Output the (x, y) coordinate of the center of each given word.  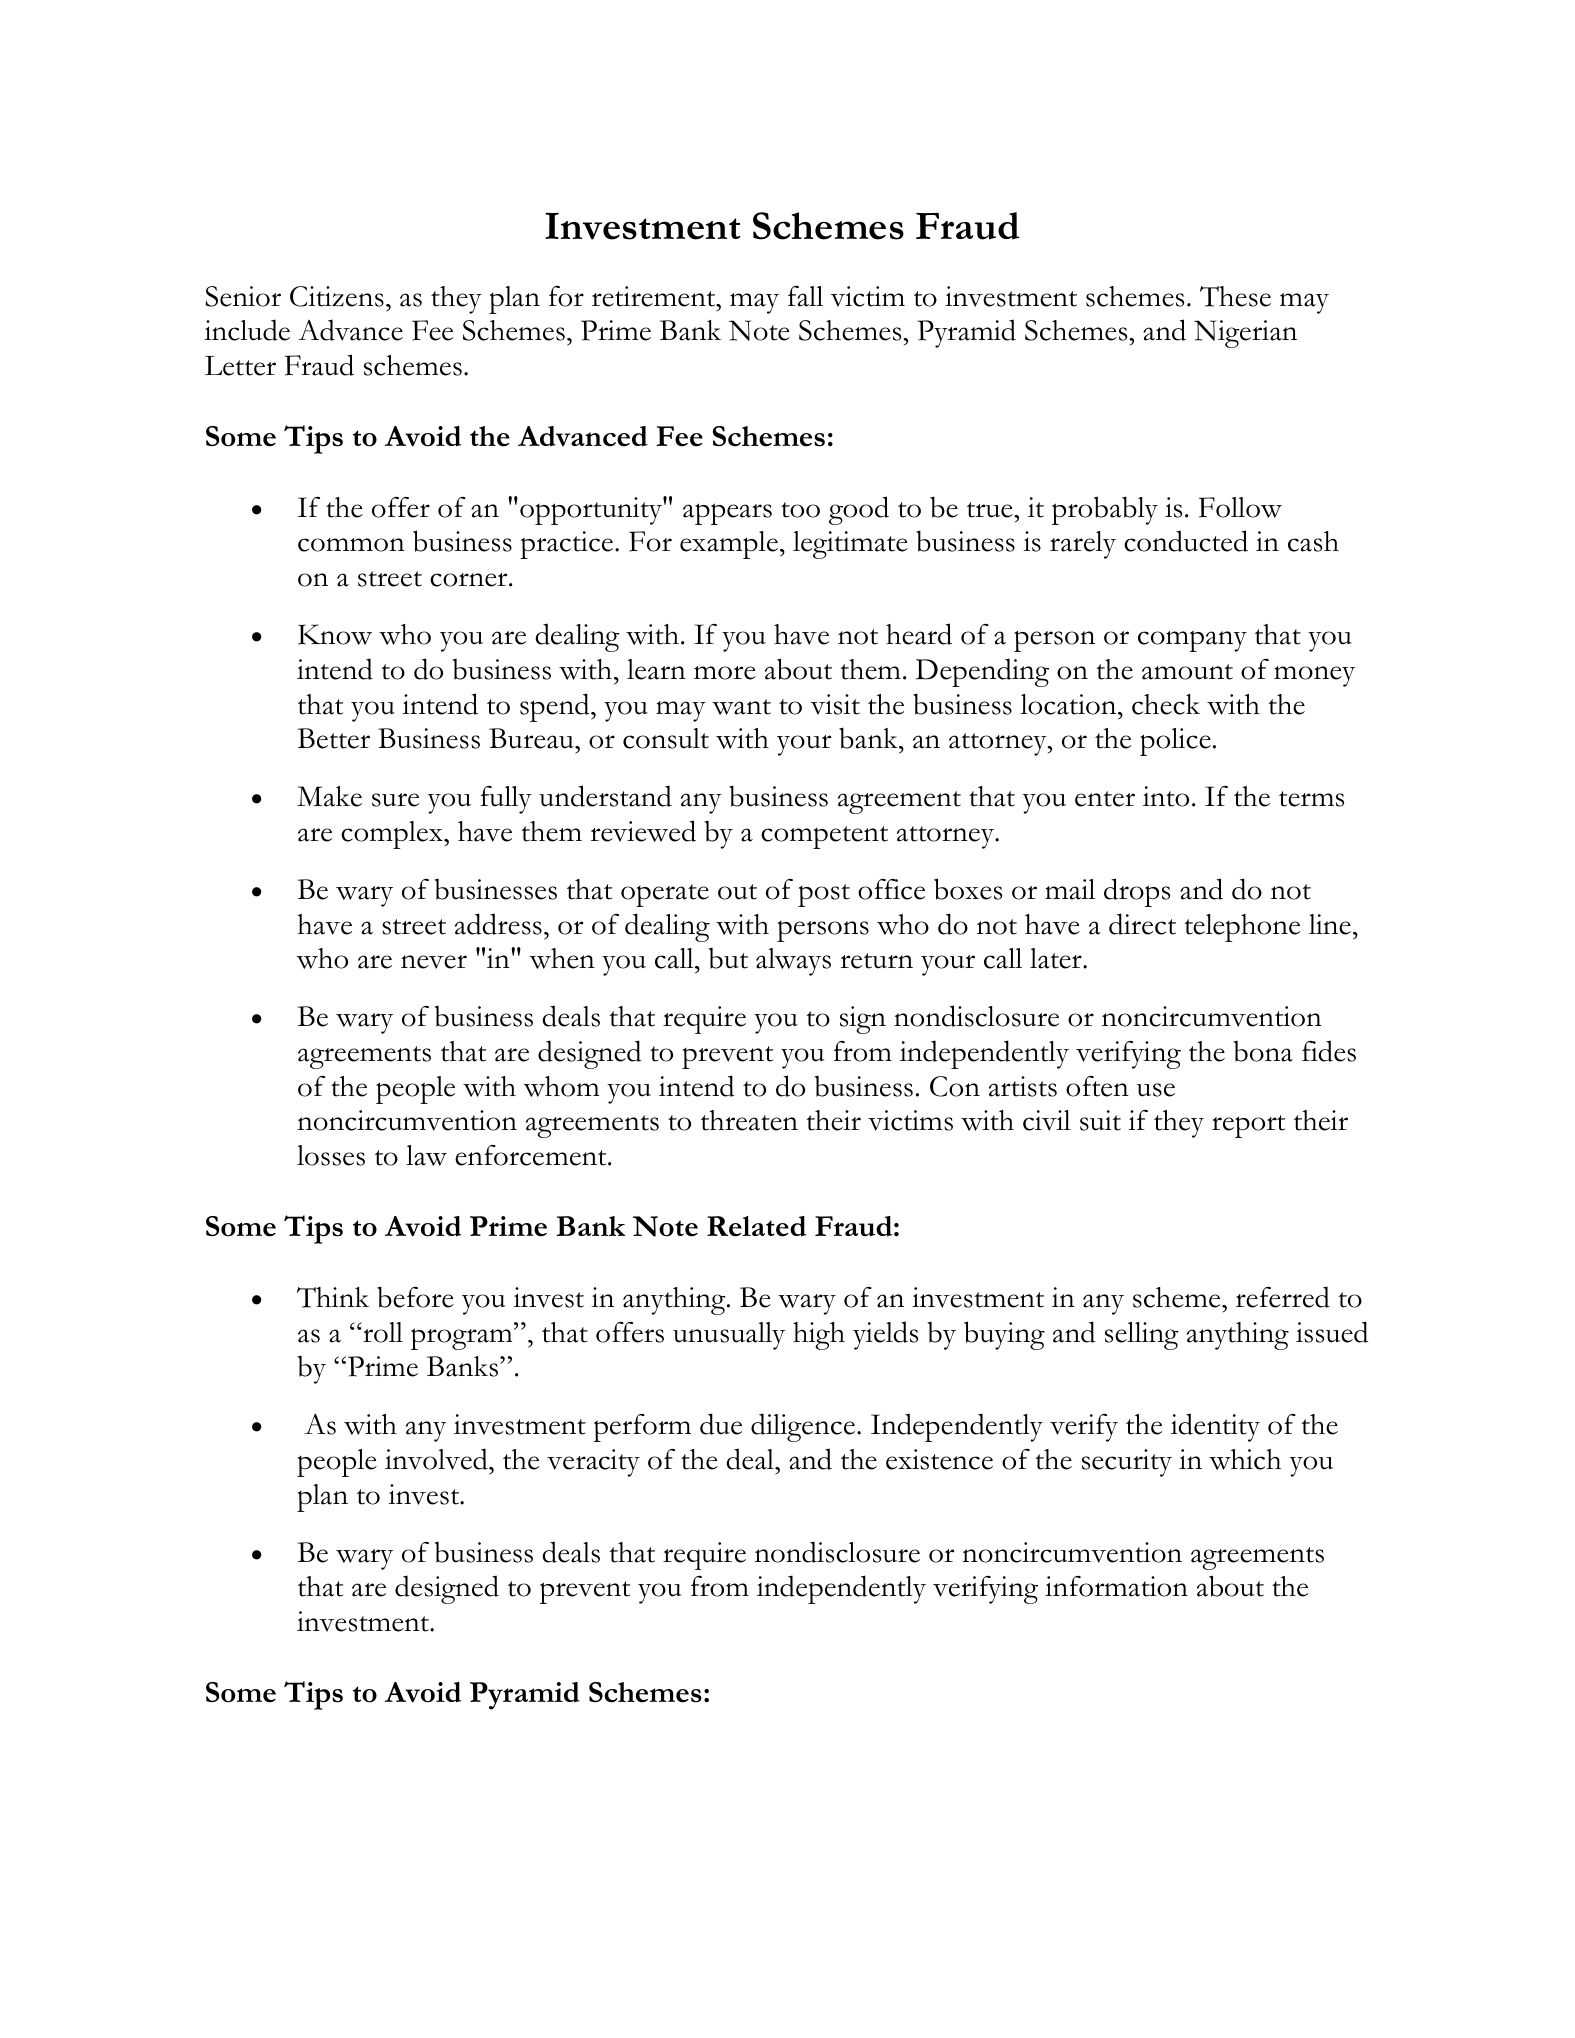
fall (805, 296)
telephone (1242, 928)
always (793, 962)
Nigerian (1245, 334)
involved (437, 1459)
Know (335, 634)
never (434, 962)
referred (1283, 1297)
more (725, 673)
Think (333, 1297)
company (1192, 641)
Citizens (337, 296)
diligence (803, 1427)
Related (756, 1226)
